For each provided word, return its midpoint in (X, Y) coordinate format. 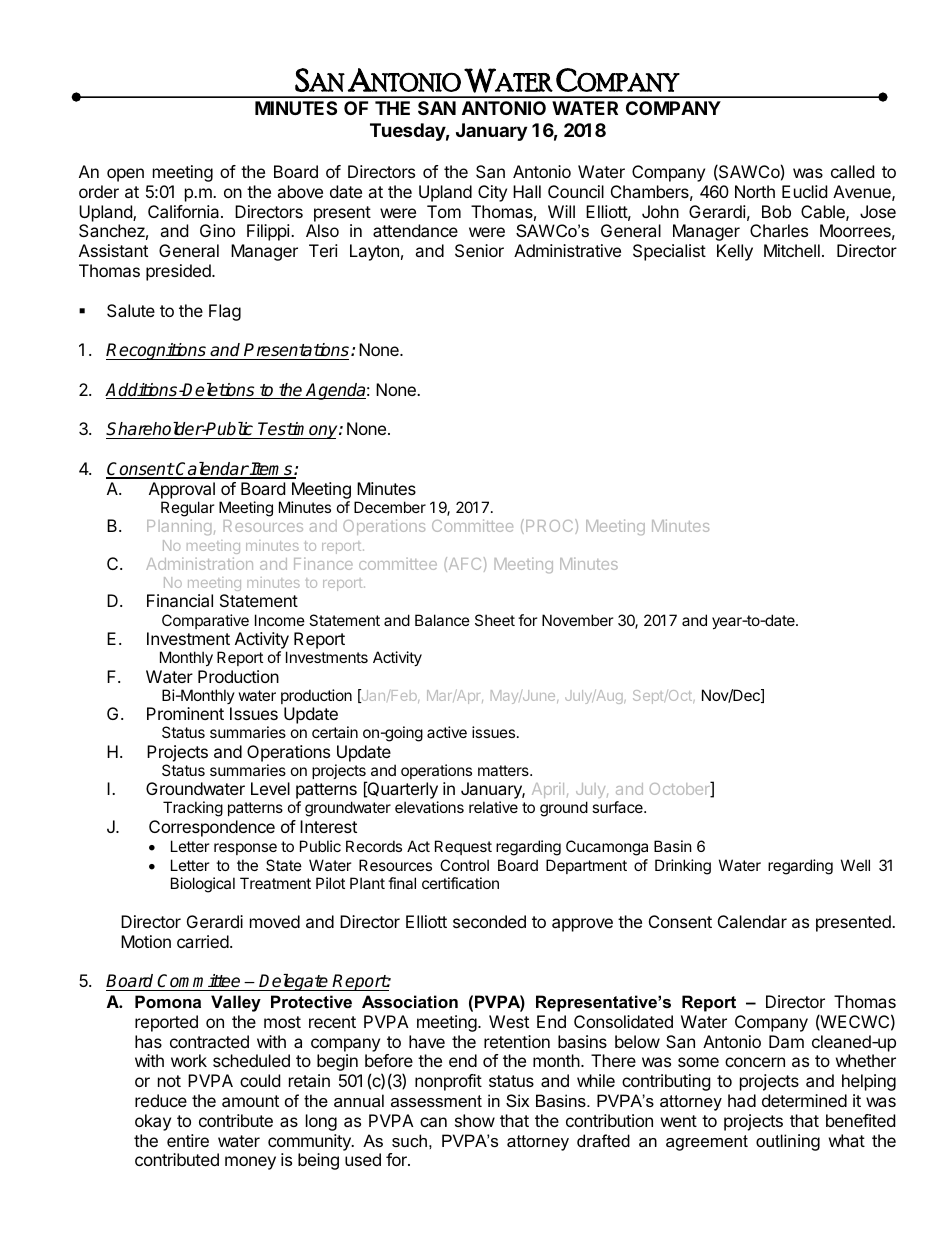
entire (188, 1140)
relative (493, 807)
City (492, 193)
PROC (551, 526)
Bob (776, 211)
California (185, 211)
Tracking (193, 809)
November (578, 620)
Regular (188, 509)
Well (855, 865)
